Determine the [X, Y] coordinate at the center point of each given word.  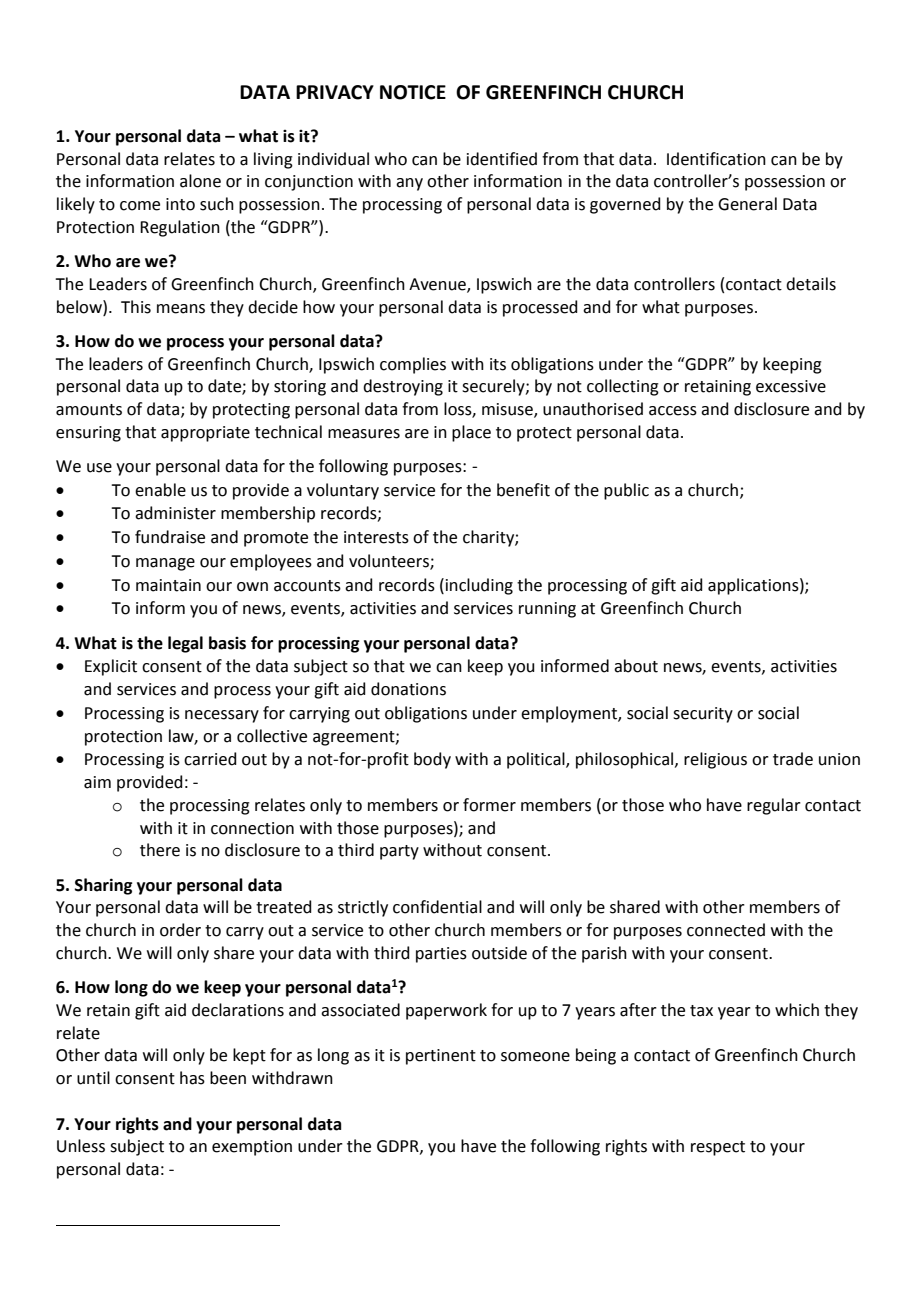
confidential [437, 907]
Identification [716, 159]
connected [726, 930]
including [478, 586]
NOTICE [413, 92]
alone [200, 181]
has [192, 1078]
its [498, 364]
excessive [791, 386]
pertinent [441, 1057]
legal [185, 644]
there [160, 850]
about [636, 666]
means [181, 309]
